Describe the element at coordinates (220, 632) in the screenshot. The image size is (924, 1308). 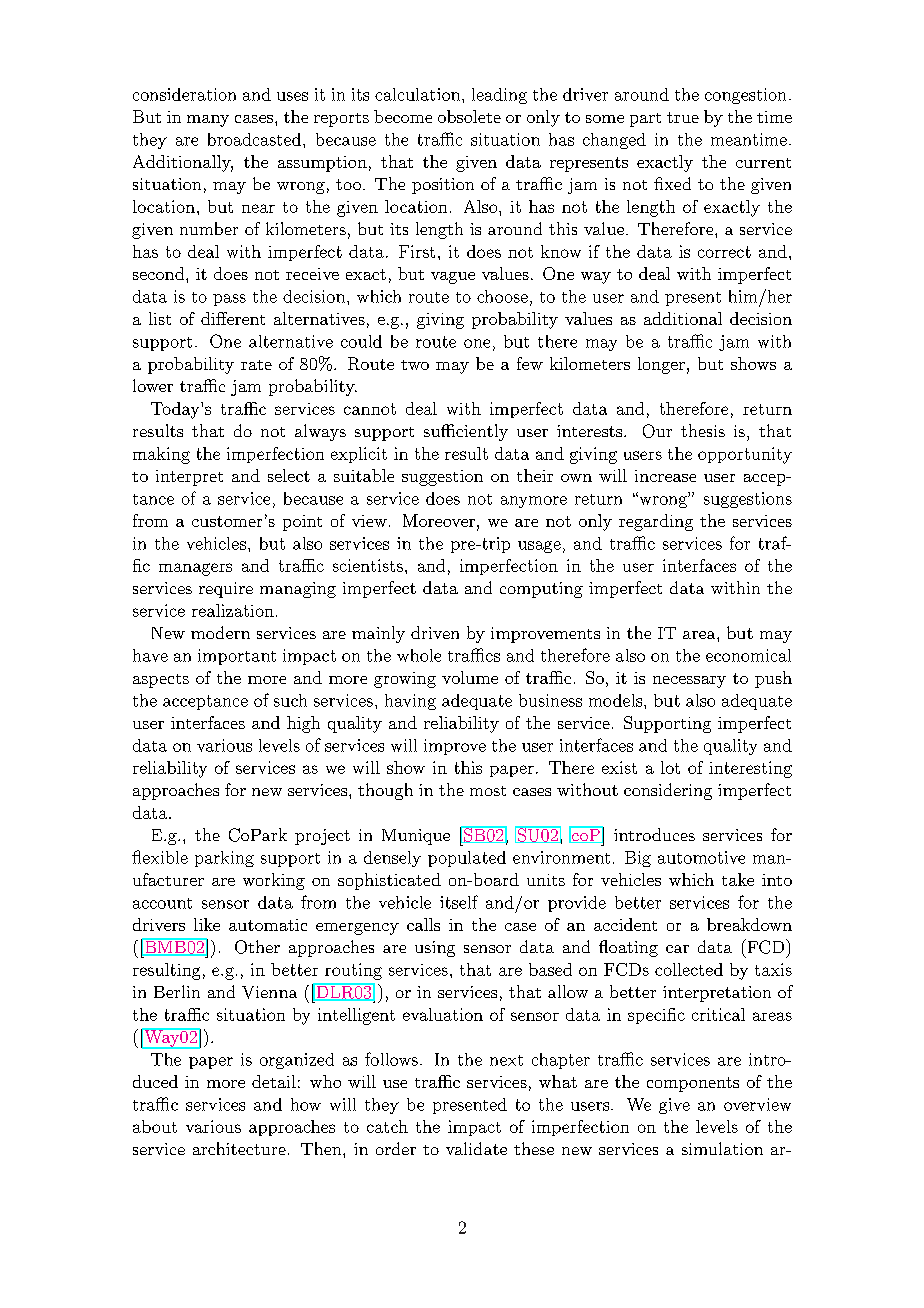
I see `modern` at that location.
